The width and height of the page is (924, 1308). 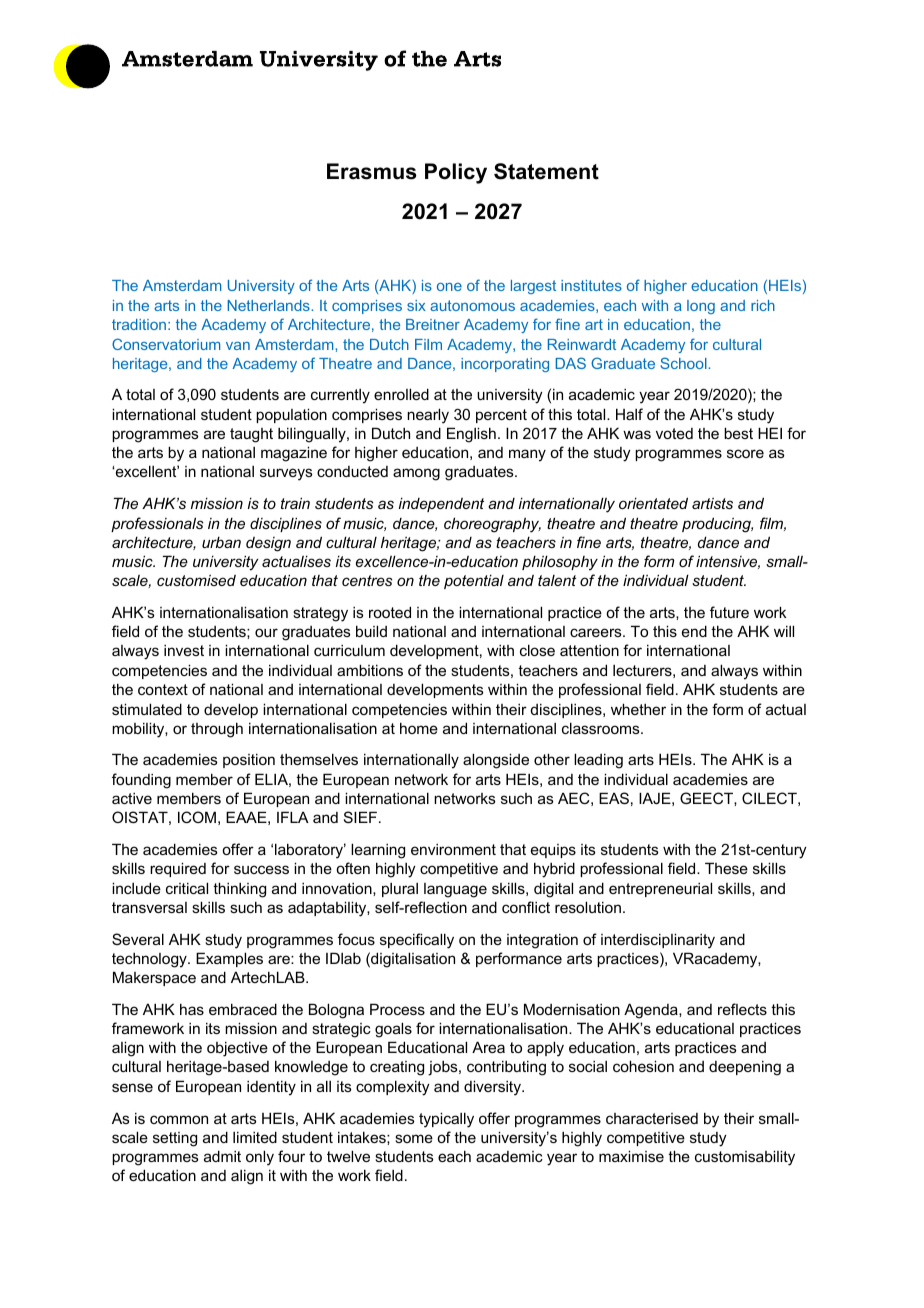 I want to click on Policy, so click(x=456, y=173).
